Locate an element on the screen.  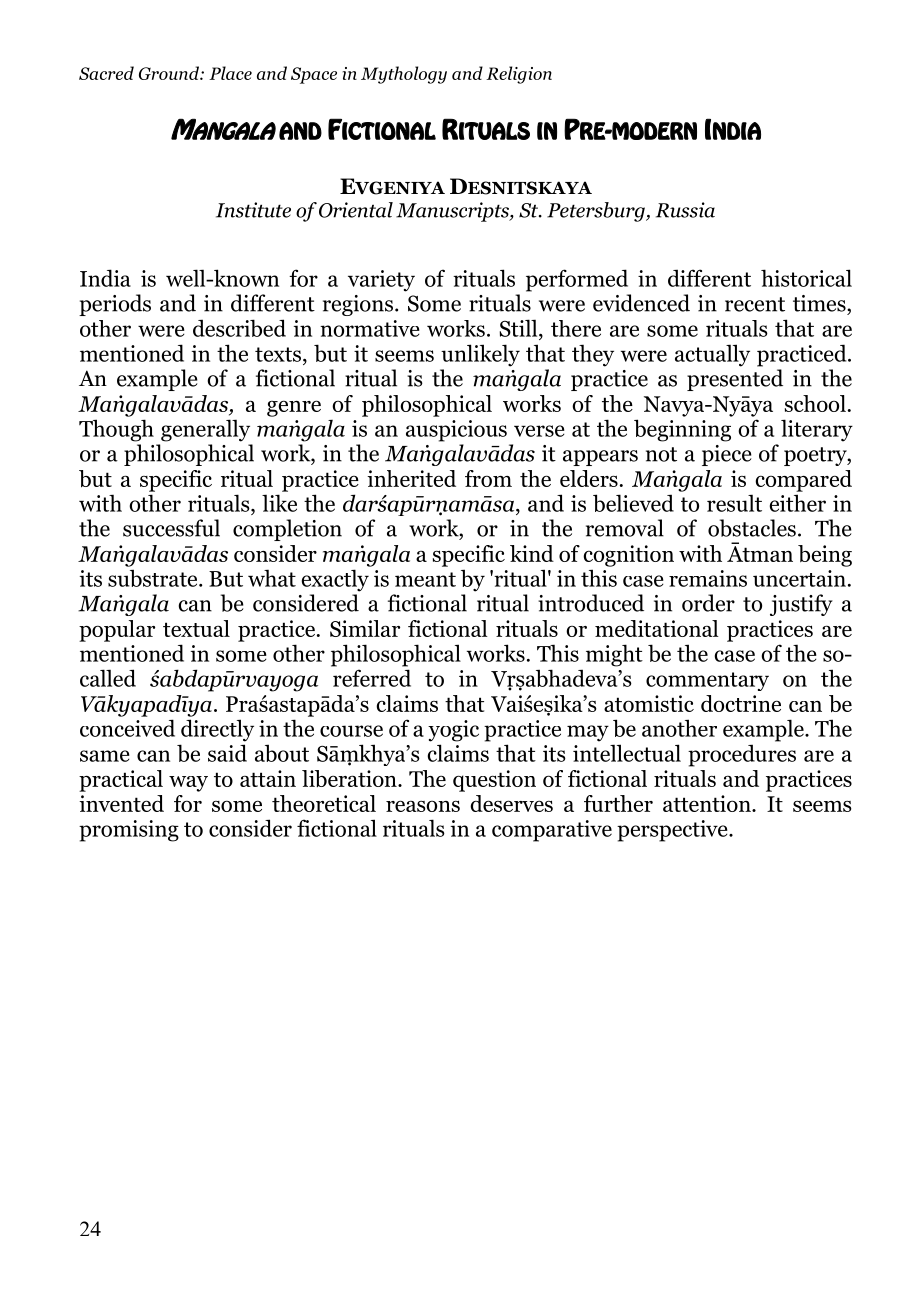
piece is located at coordinates (727, 455).
